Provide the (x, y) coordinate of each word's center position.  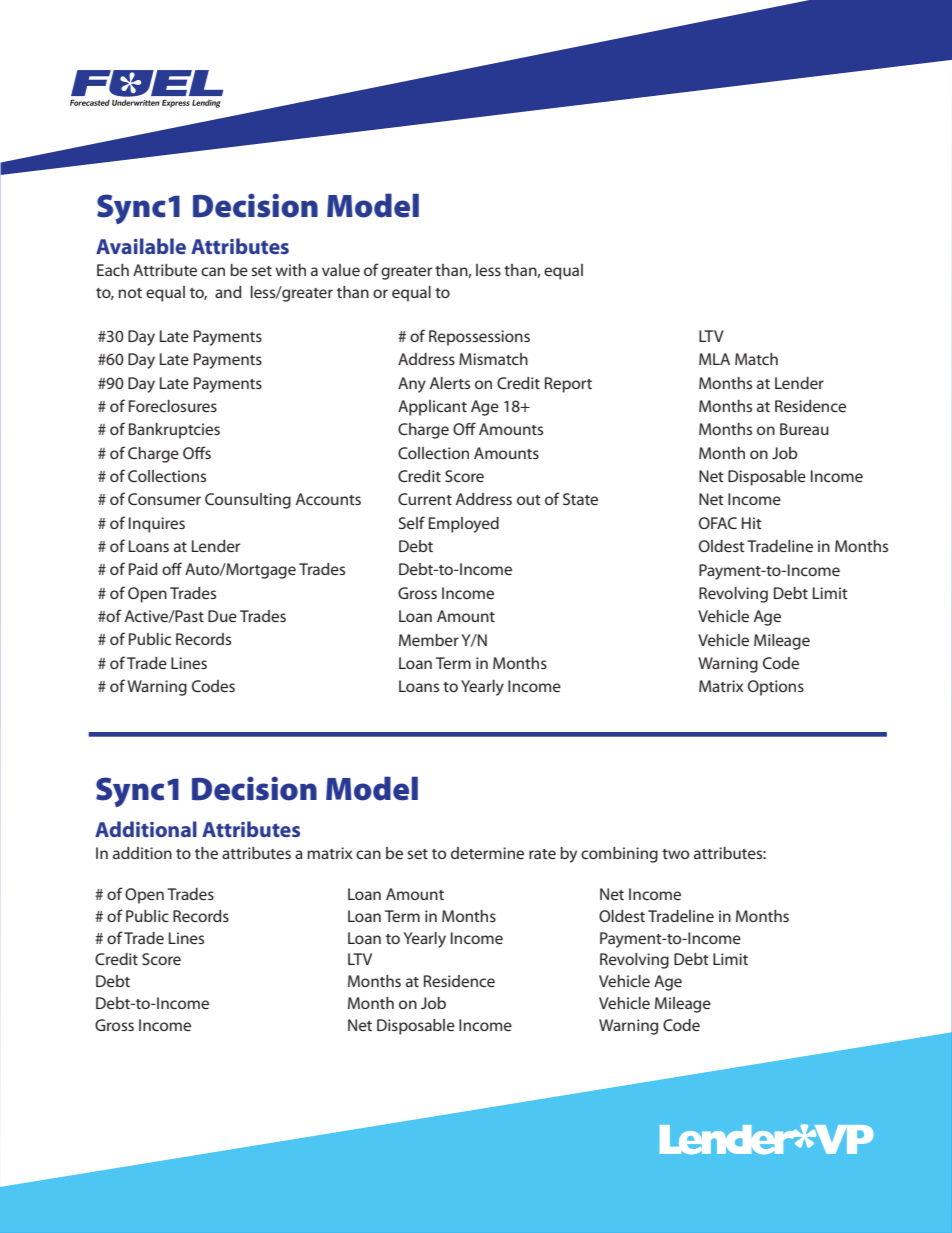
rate (542, 854)
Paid (143, 569)
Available (141, 246)
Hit (752, 523)
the (206, 853)
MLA (714, 359)
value (341, 270)
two (675, 854)
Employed (464, 525)
